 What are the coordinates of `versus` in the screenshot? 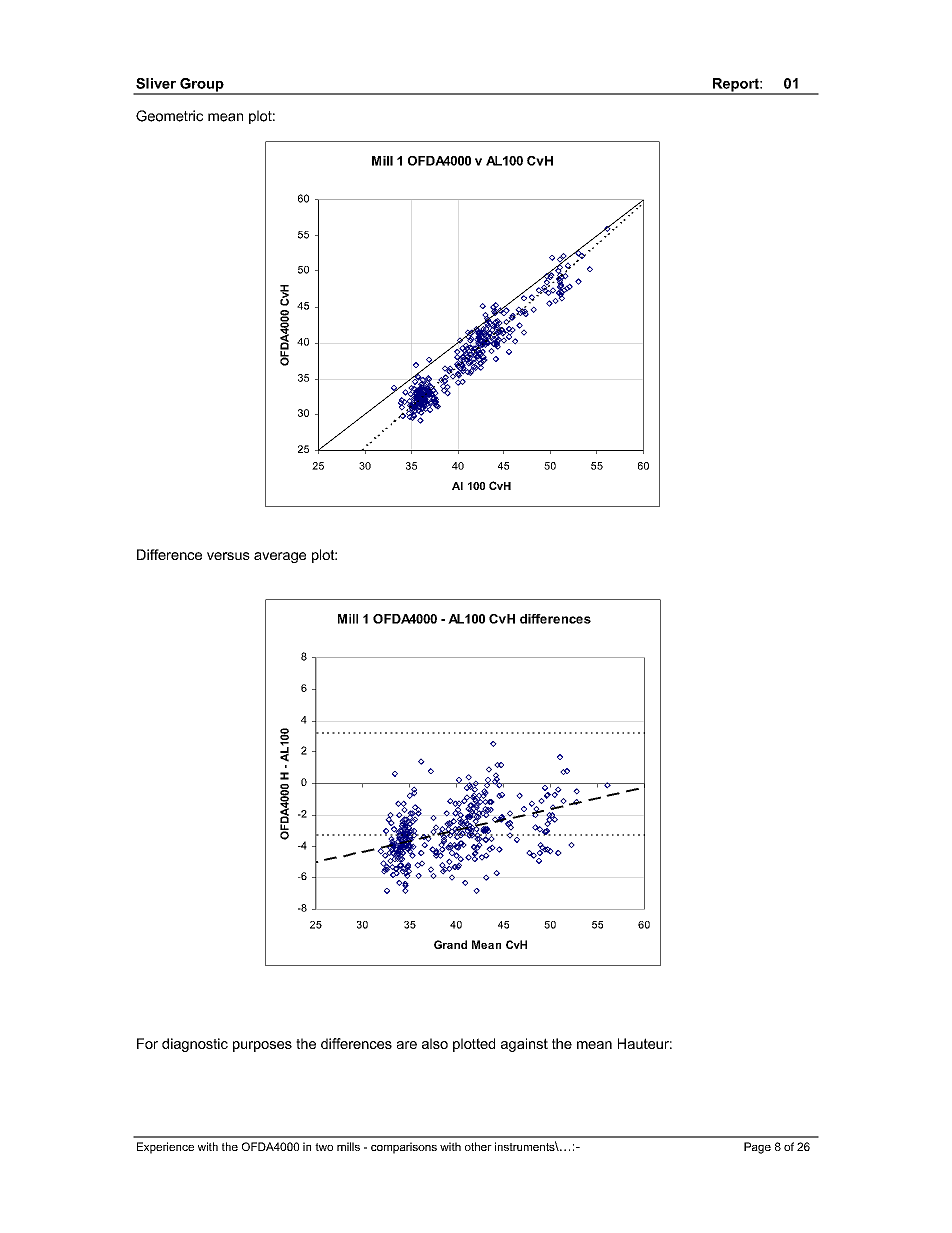 It's located at (228, 556).
